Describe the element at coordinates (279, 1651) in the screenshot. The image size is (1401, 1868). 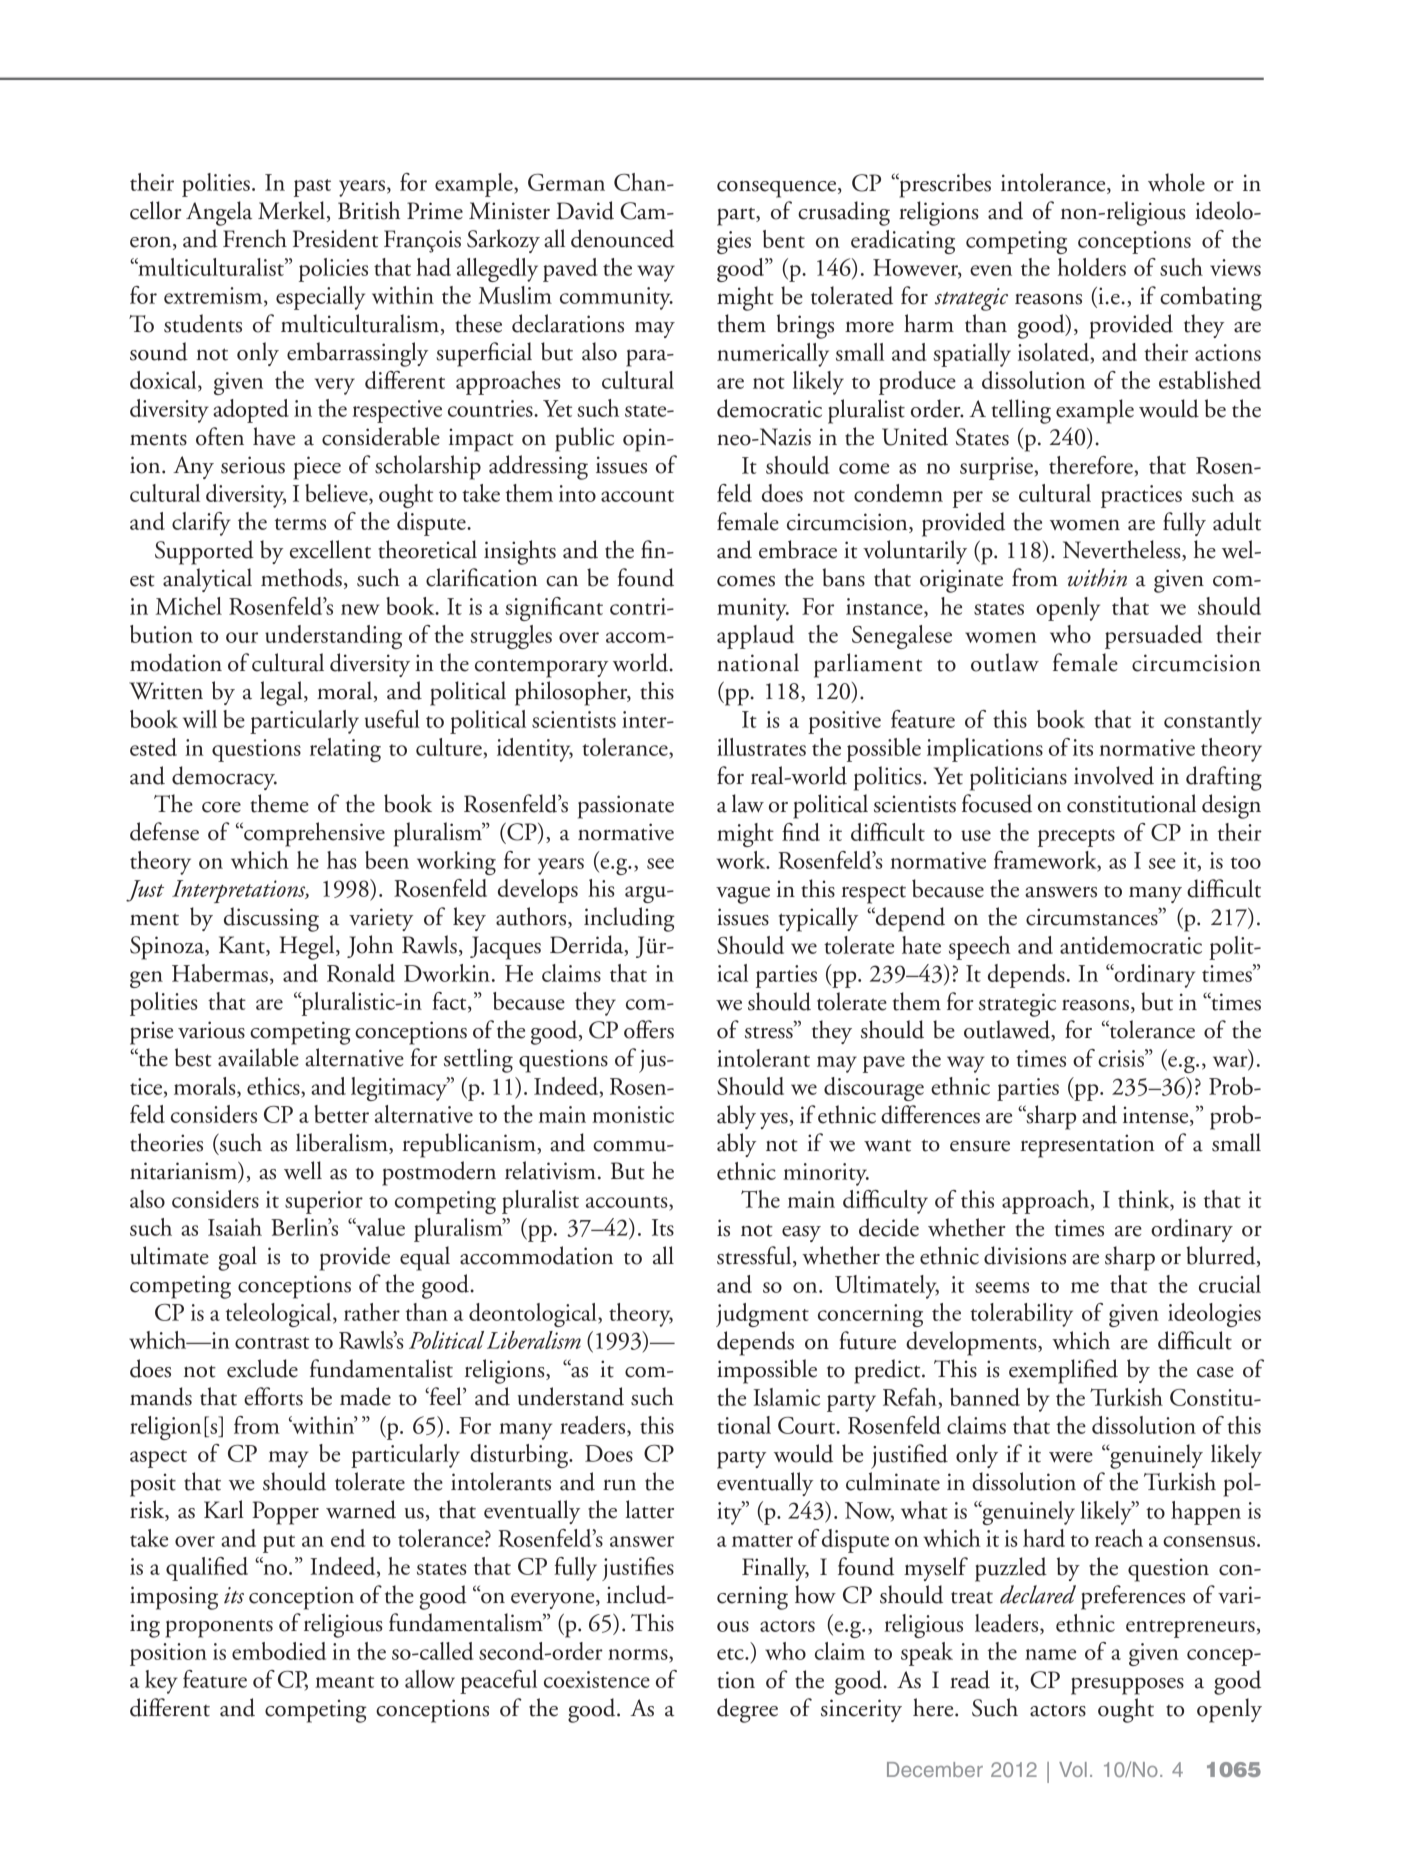
I see `embodied` at that location.
